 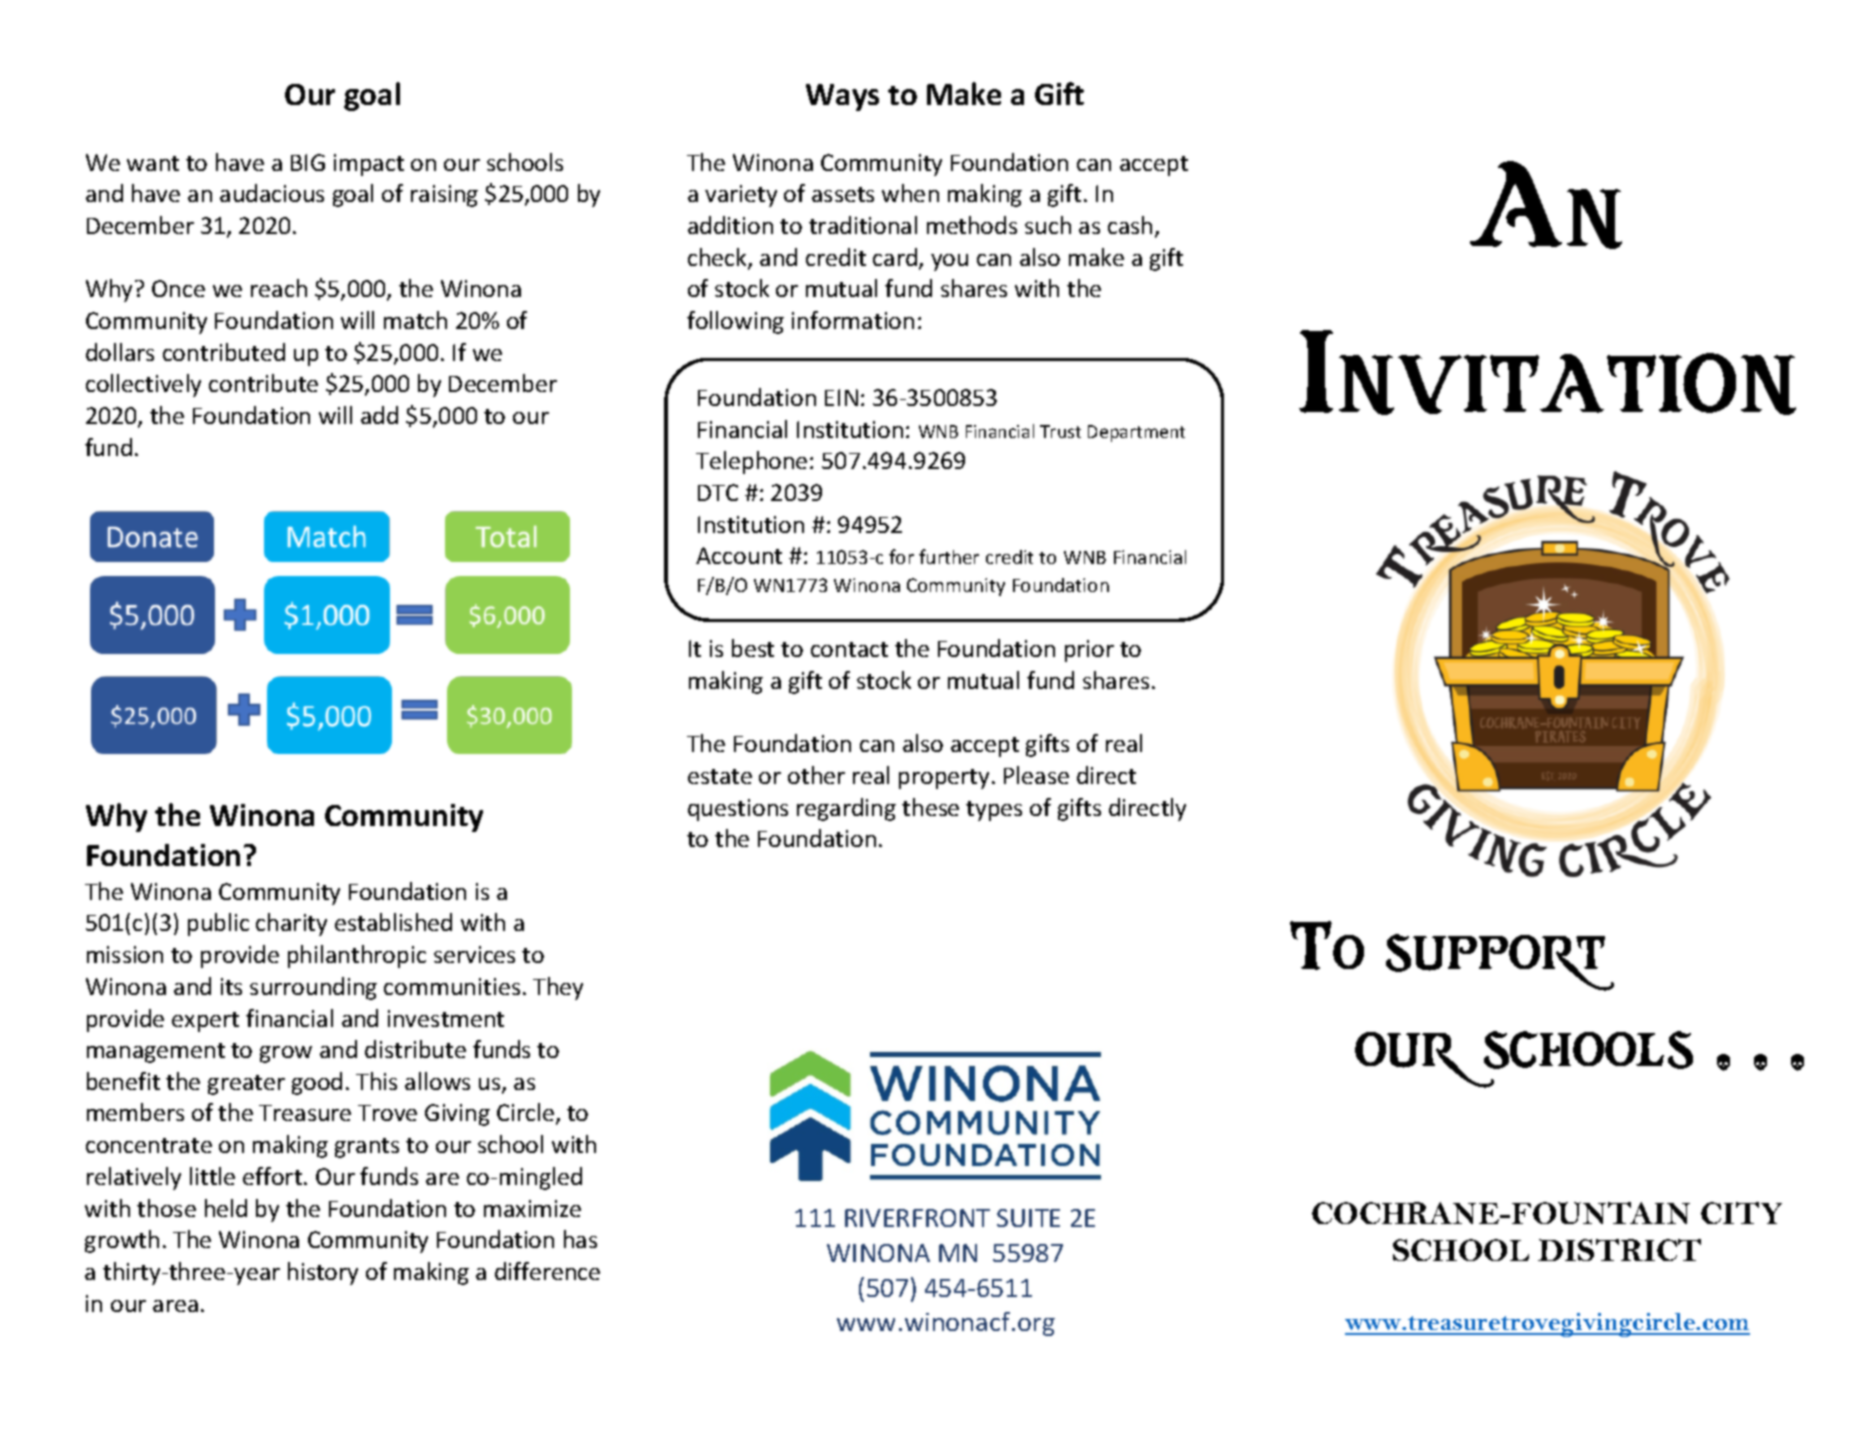 What do you see at coordinates (841, 397) in the image?
I see `EIN` at bounding box center [841, 397].
